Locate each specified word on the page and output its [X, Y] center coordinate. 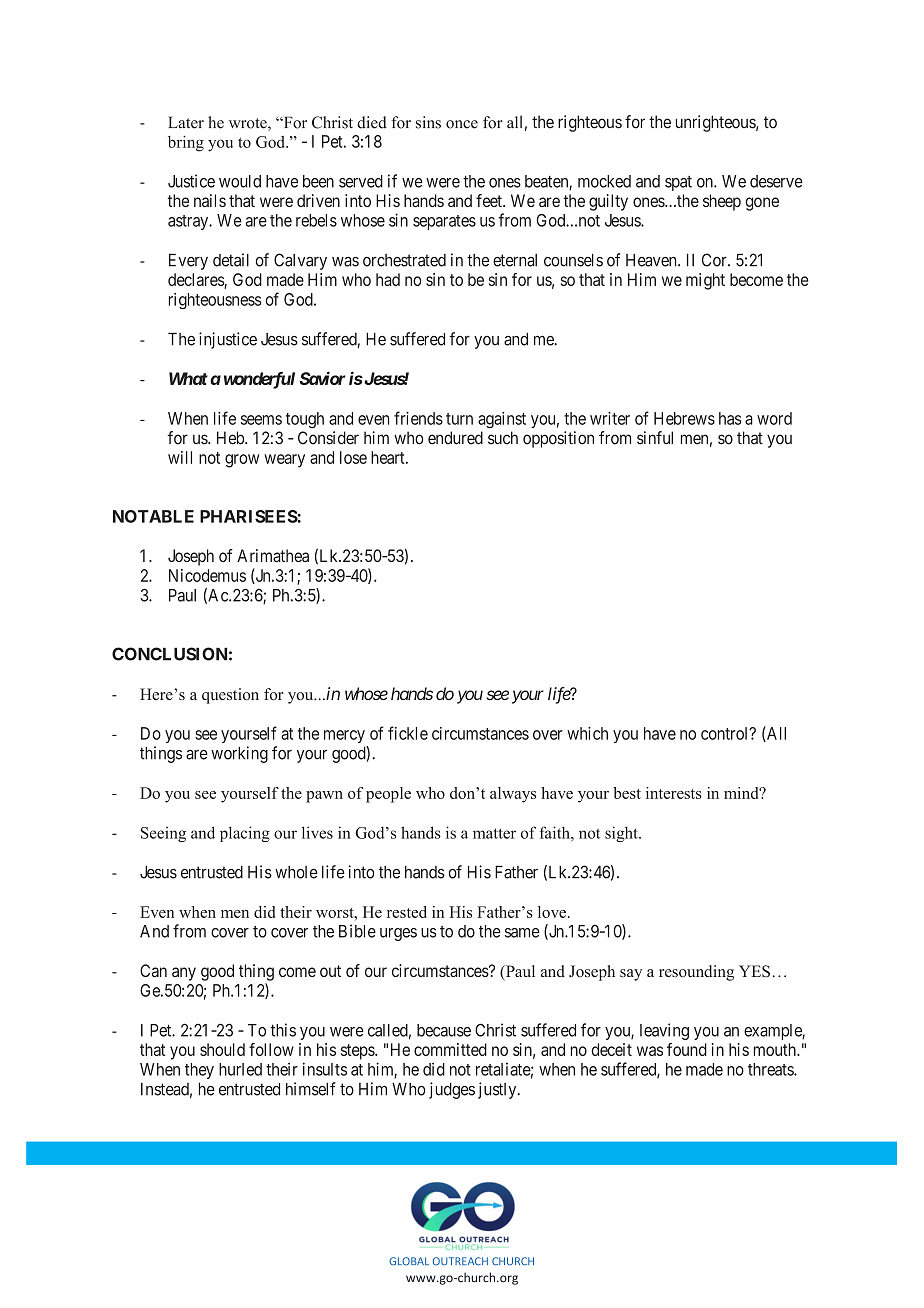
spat [678, 183]
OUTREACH [460, 1261]
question [230, 696]
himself [311, 1089]
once [462, 124]
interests [674, 793]
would [240, 181]
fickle [408, 733]
